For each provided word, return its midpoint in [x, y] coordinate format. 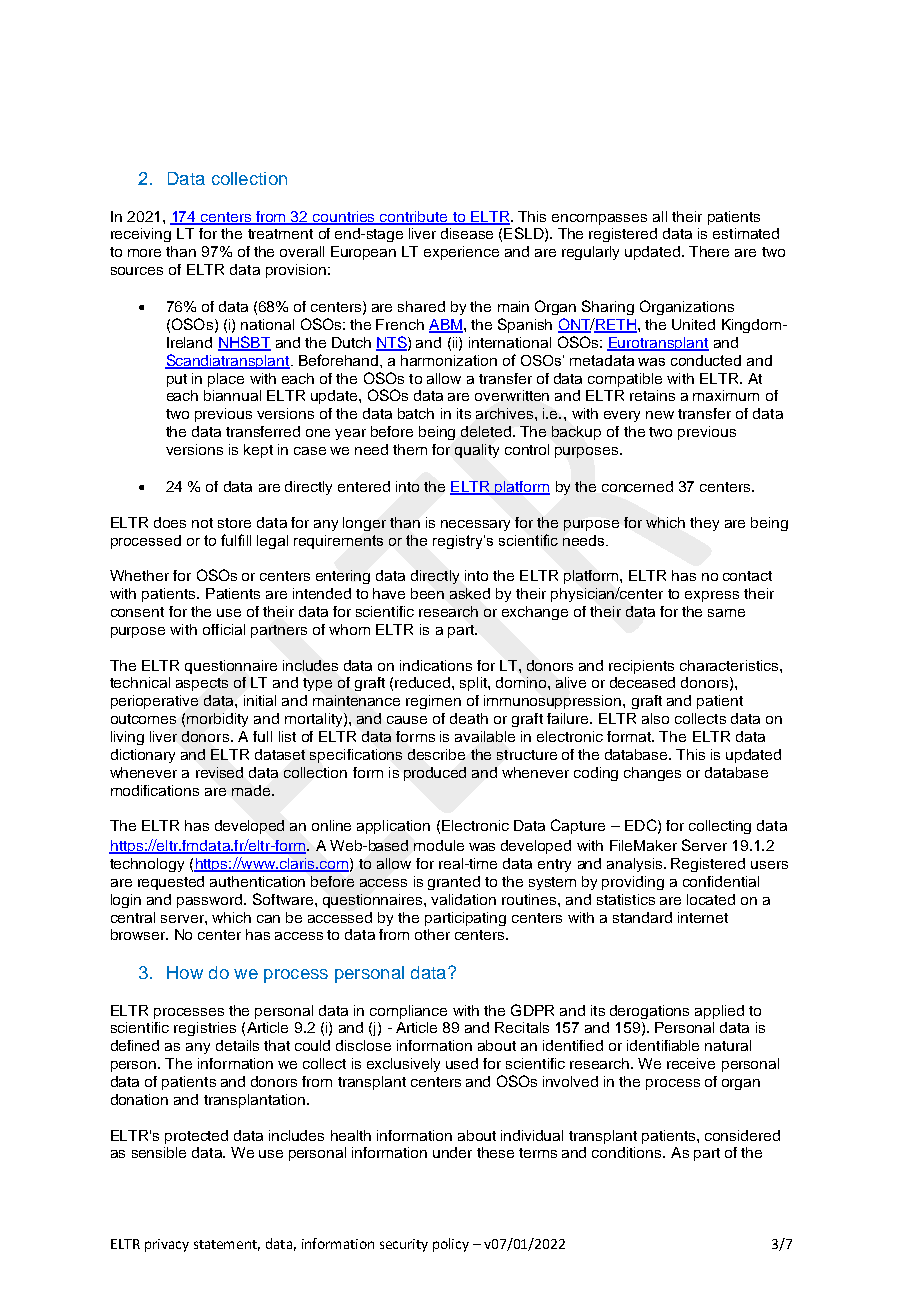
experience [461, 253]
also [655, 718]
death [469, 718]
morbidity [217, 720]
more [144, 253]
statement [227, 1245]
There [709, 251]
